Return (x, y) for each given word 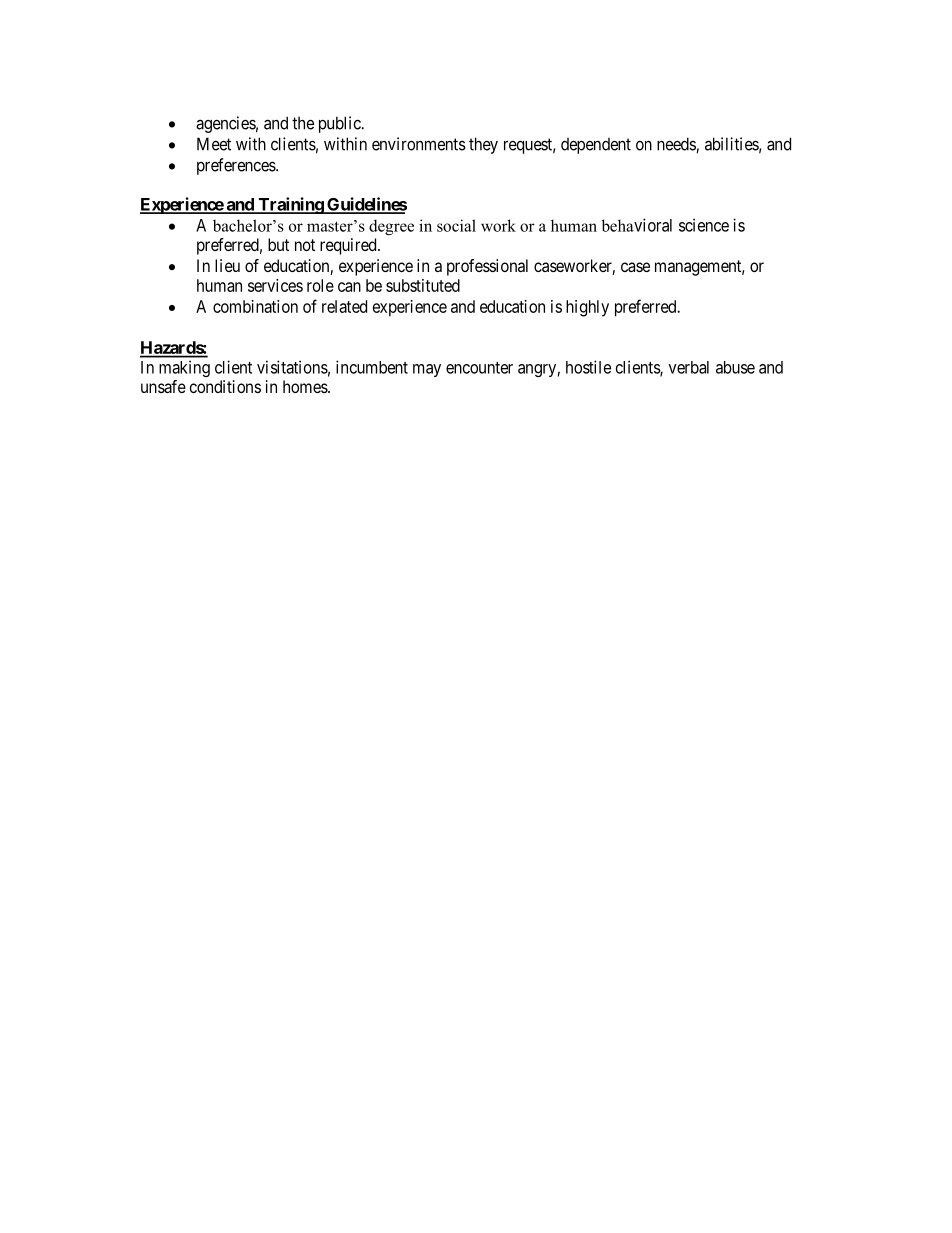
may (427, 370)
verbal (689, 367)
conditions (225, 386)
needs (677, 145)
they (483, 145)
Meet (214, 144)
